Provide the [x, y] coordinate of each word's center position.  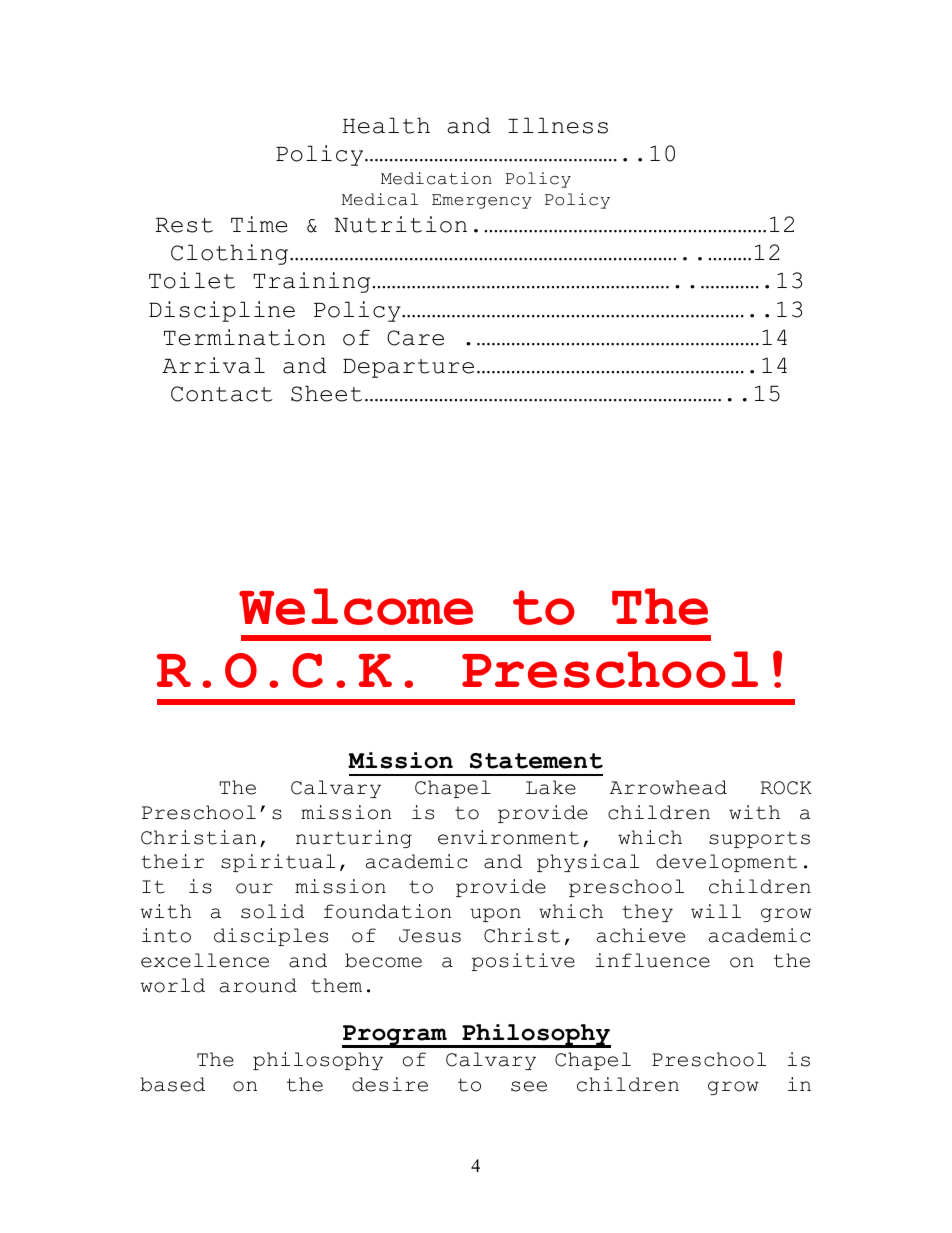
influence [652, 960]
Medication [436, 178]
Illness [558, 125]
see [529, 1086]
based [172, 1084]
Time [259, 224]
